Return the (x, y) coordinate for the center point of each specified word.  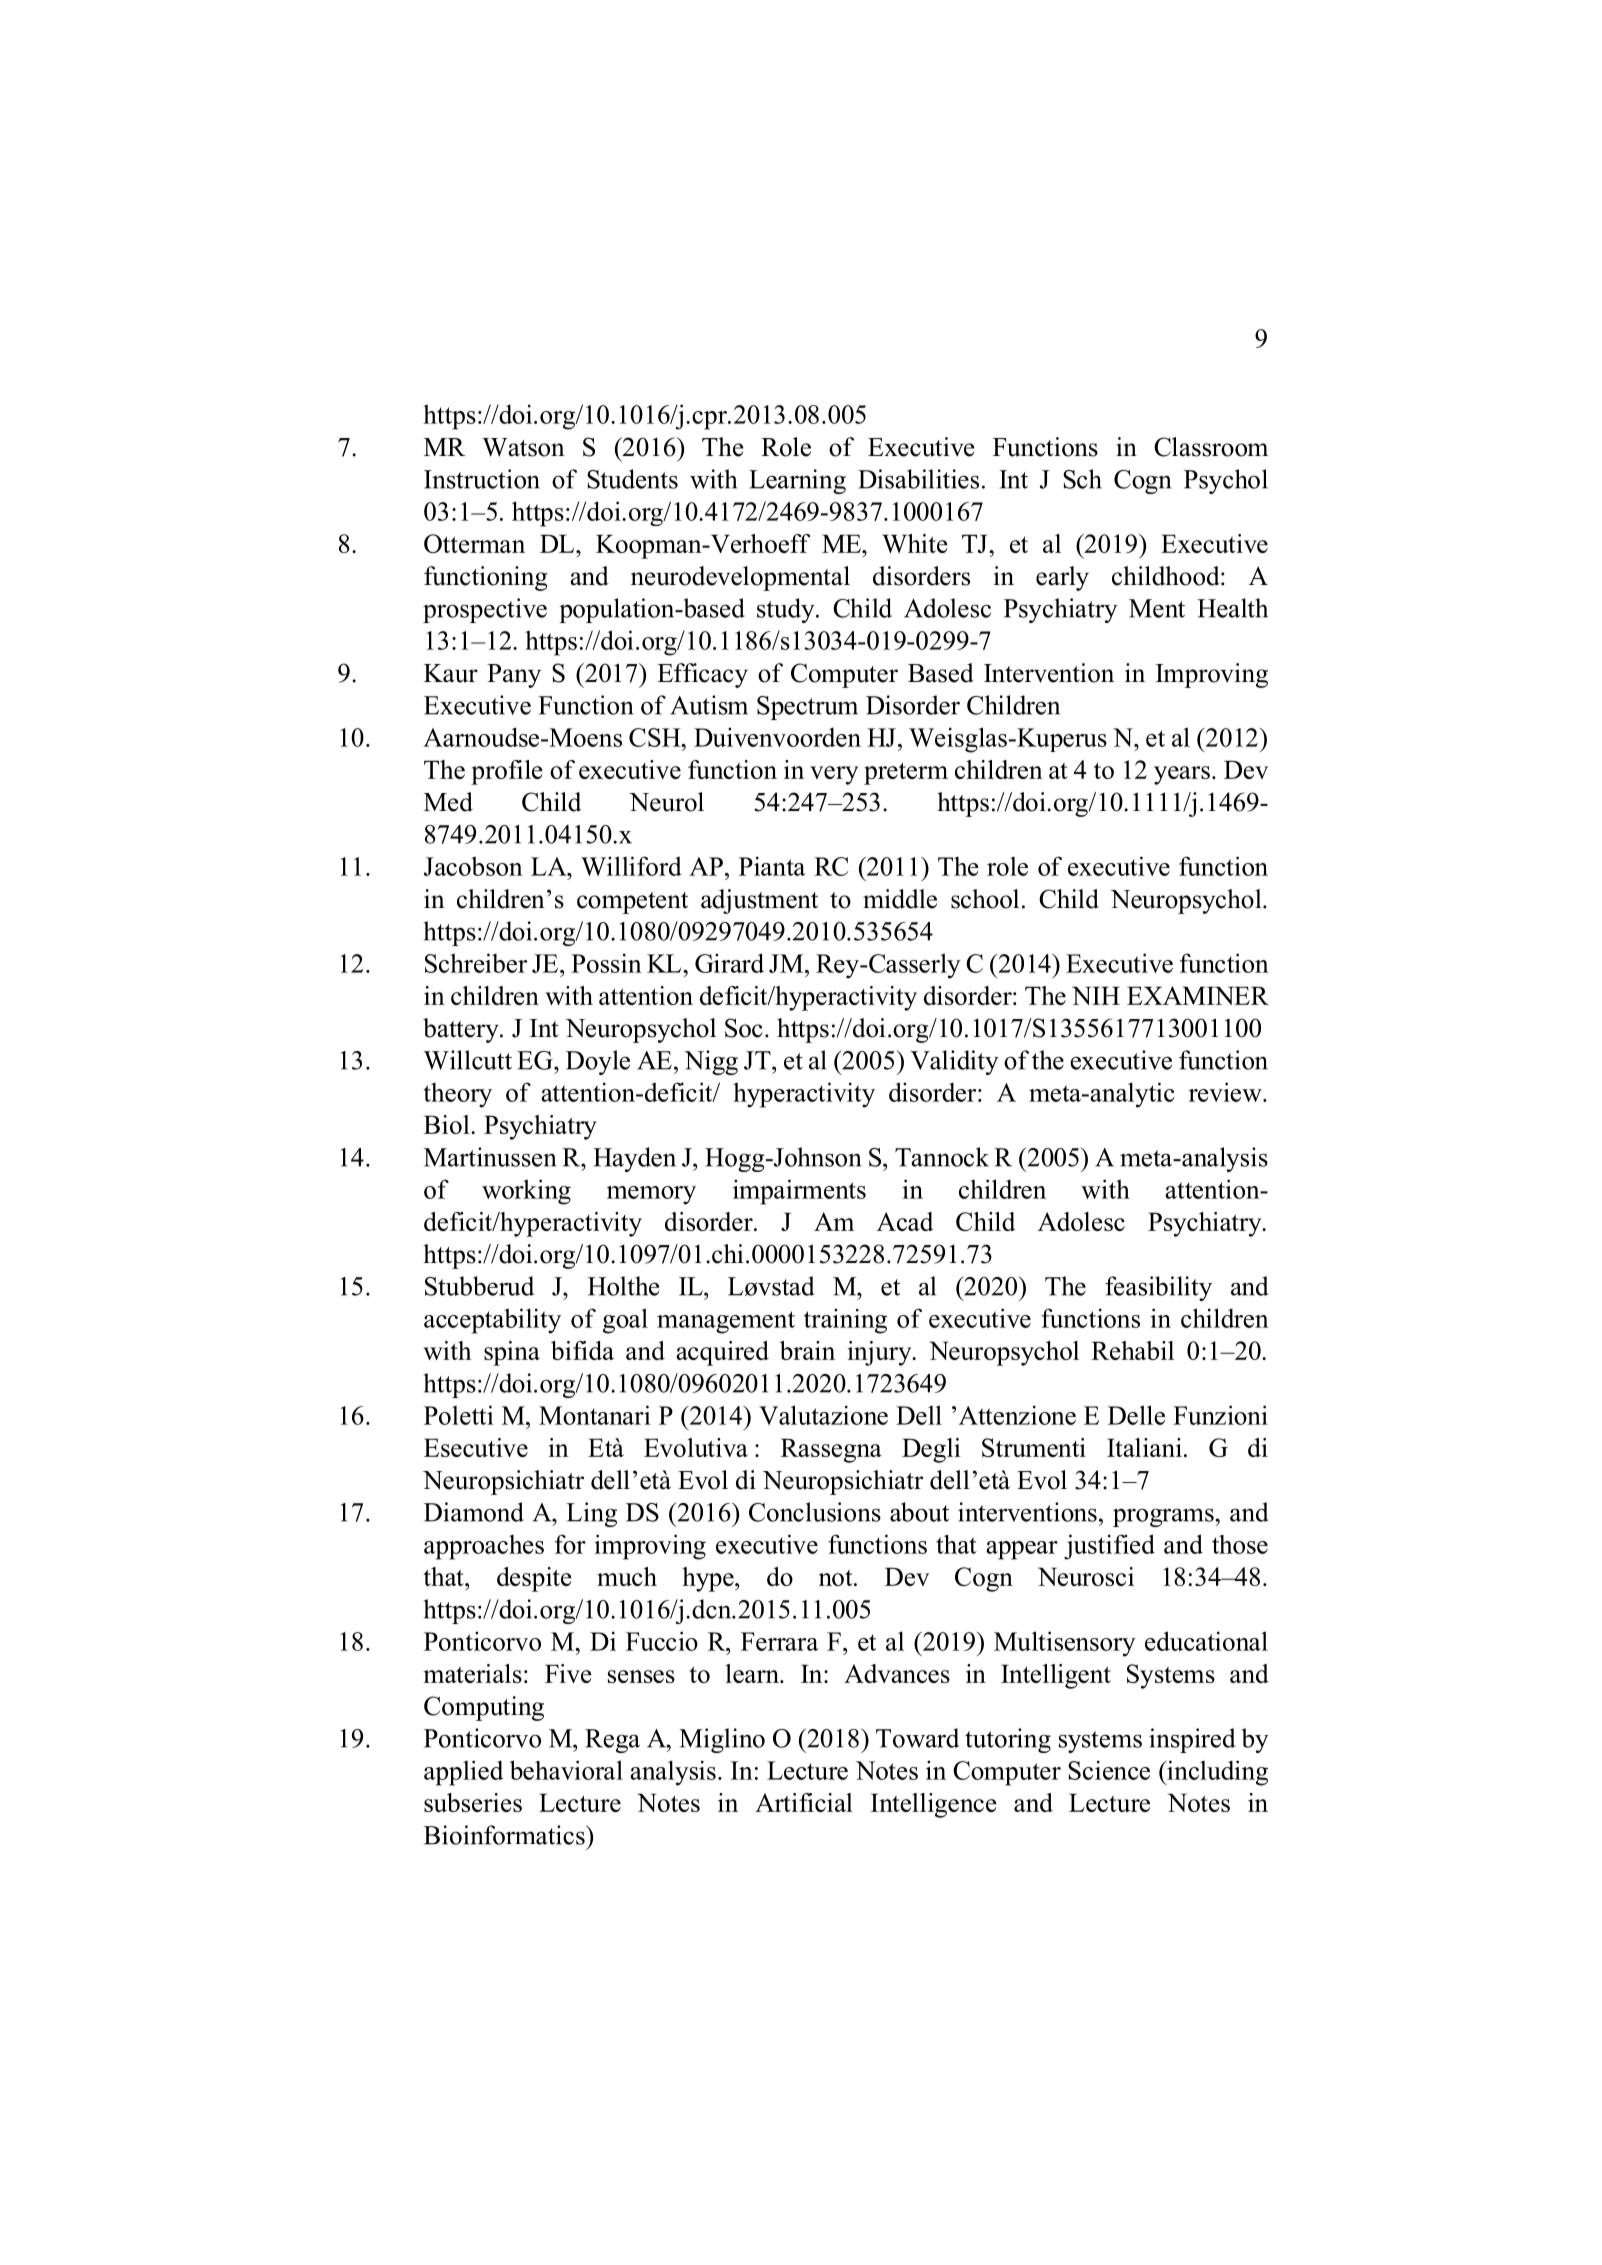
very (834, 775)
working (526, 1192)
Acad (905, 1221)
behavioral (566, 1770)
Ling (591, 1514)
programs (1164, 1517)
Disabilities (918, 479)
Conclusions (815, 1512)
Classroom (1211, 447)
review (1226, 1092)
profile (507, 772)
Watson (523, 447)
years (1182, 775)
